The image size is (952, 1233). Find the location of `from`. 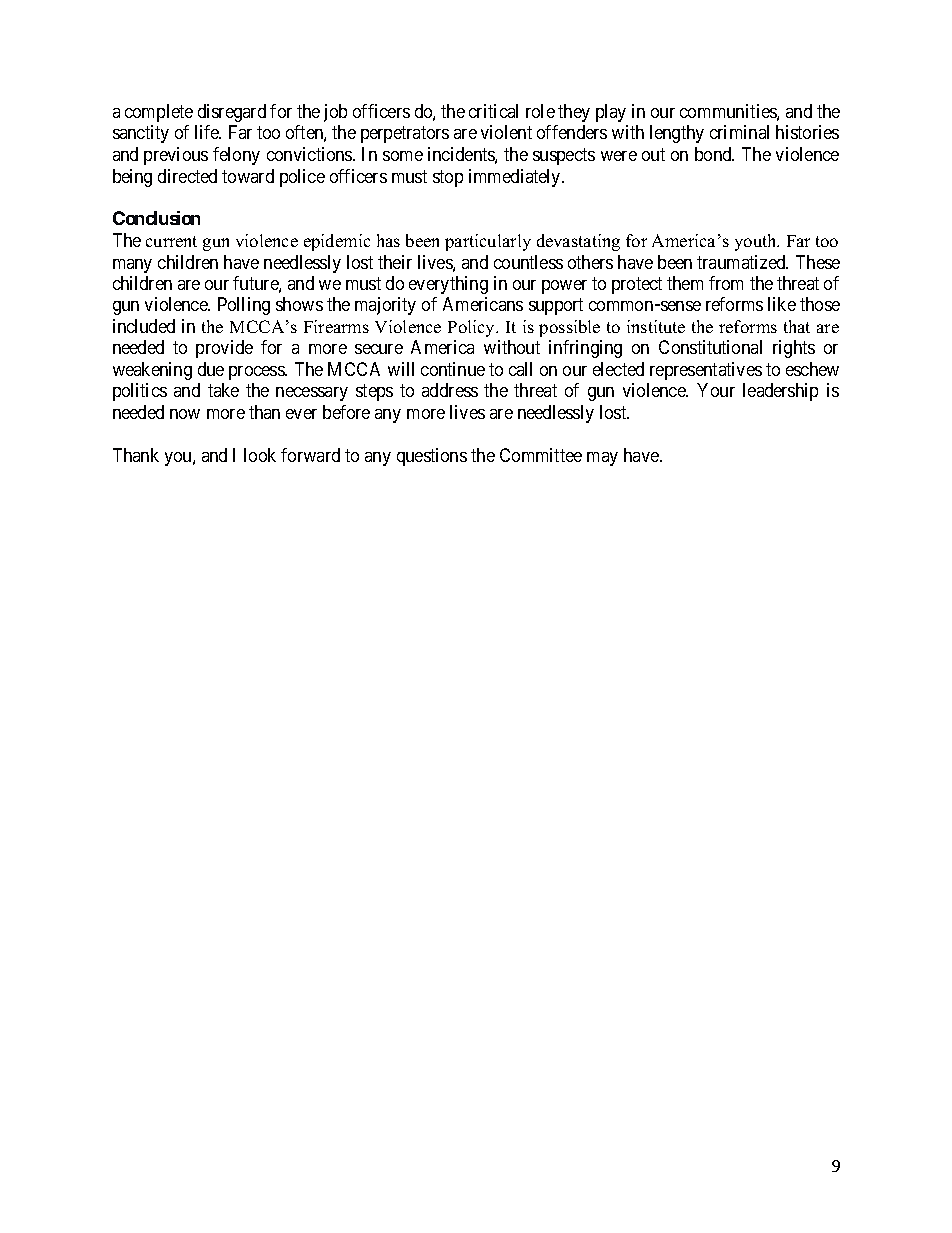

from is located at coordinates (726, 283).
